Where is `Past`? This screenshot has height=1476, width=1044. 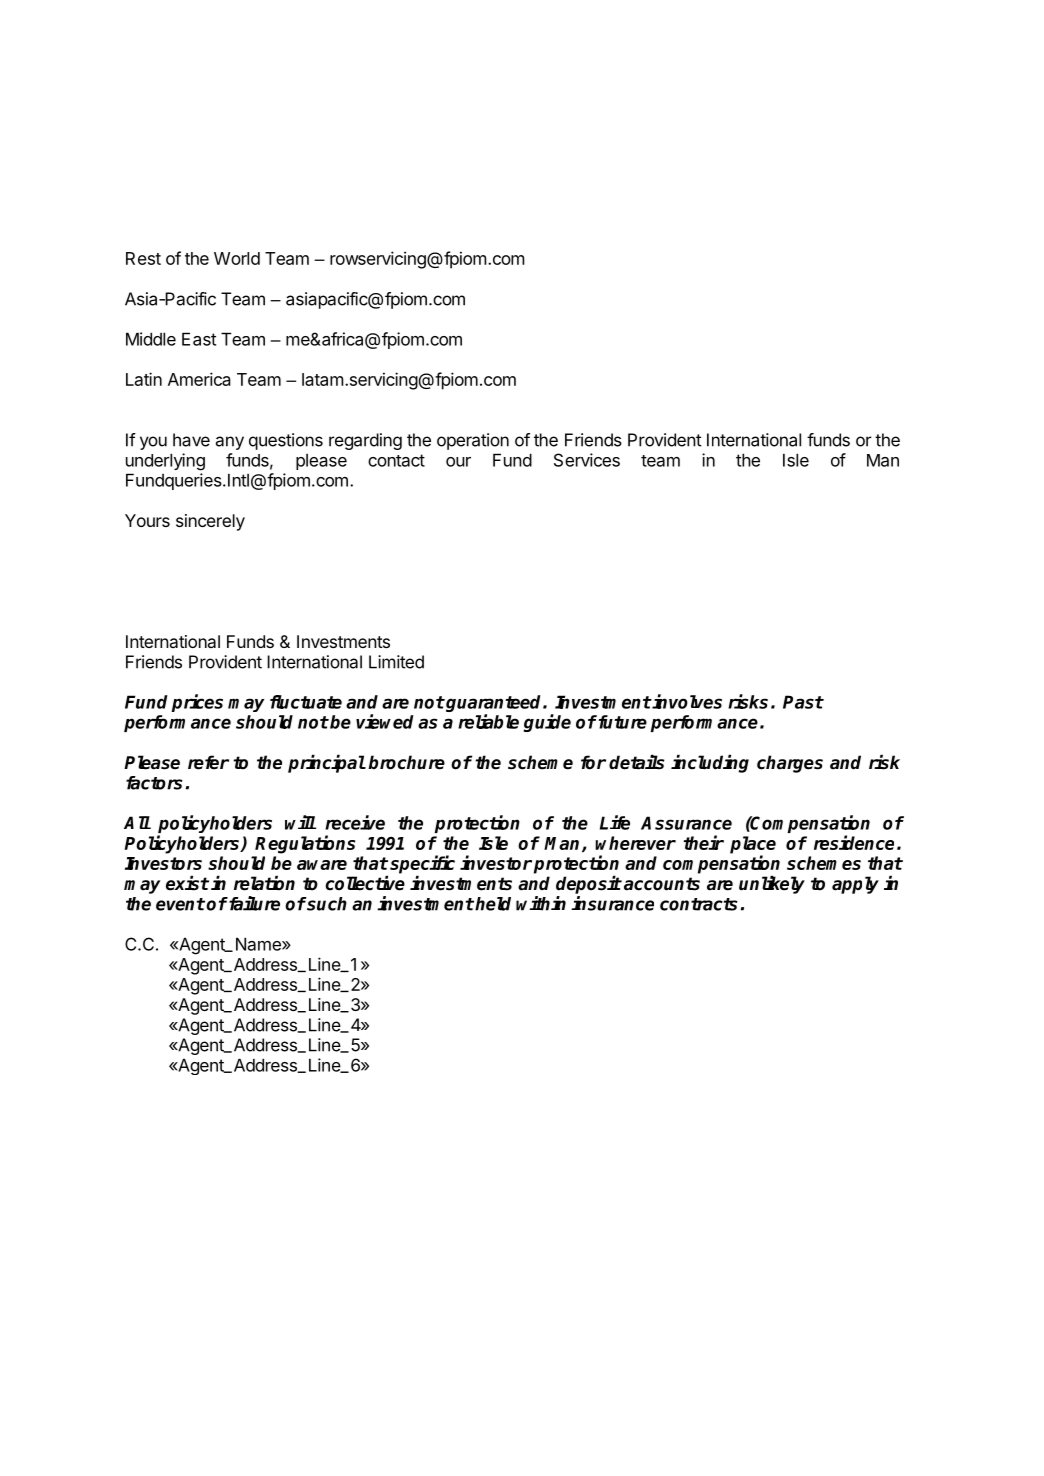 Past is located at coordinates (803, 702).
